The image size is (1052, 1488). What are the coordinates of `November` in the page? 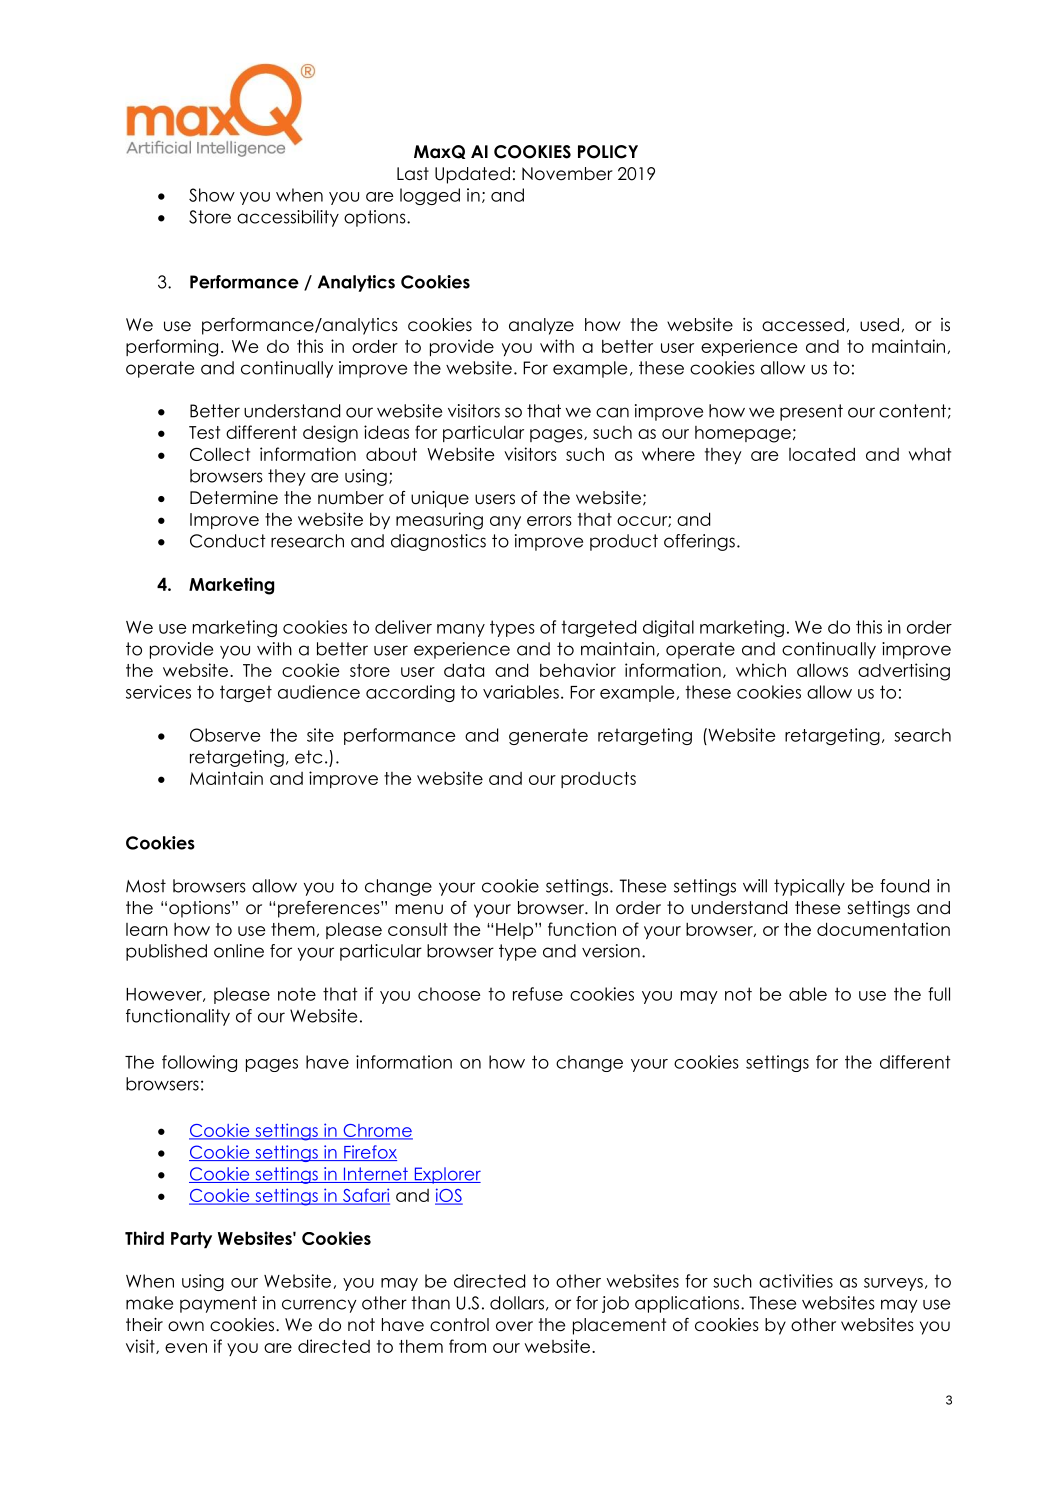 It's located at (567, 174).
